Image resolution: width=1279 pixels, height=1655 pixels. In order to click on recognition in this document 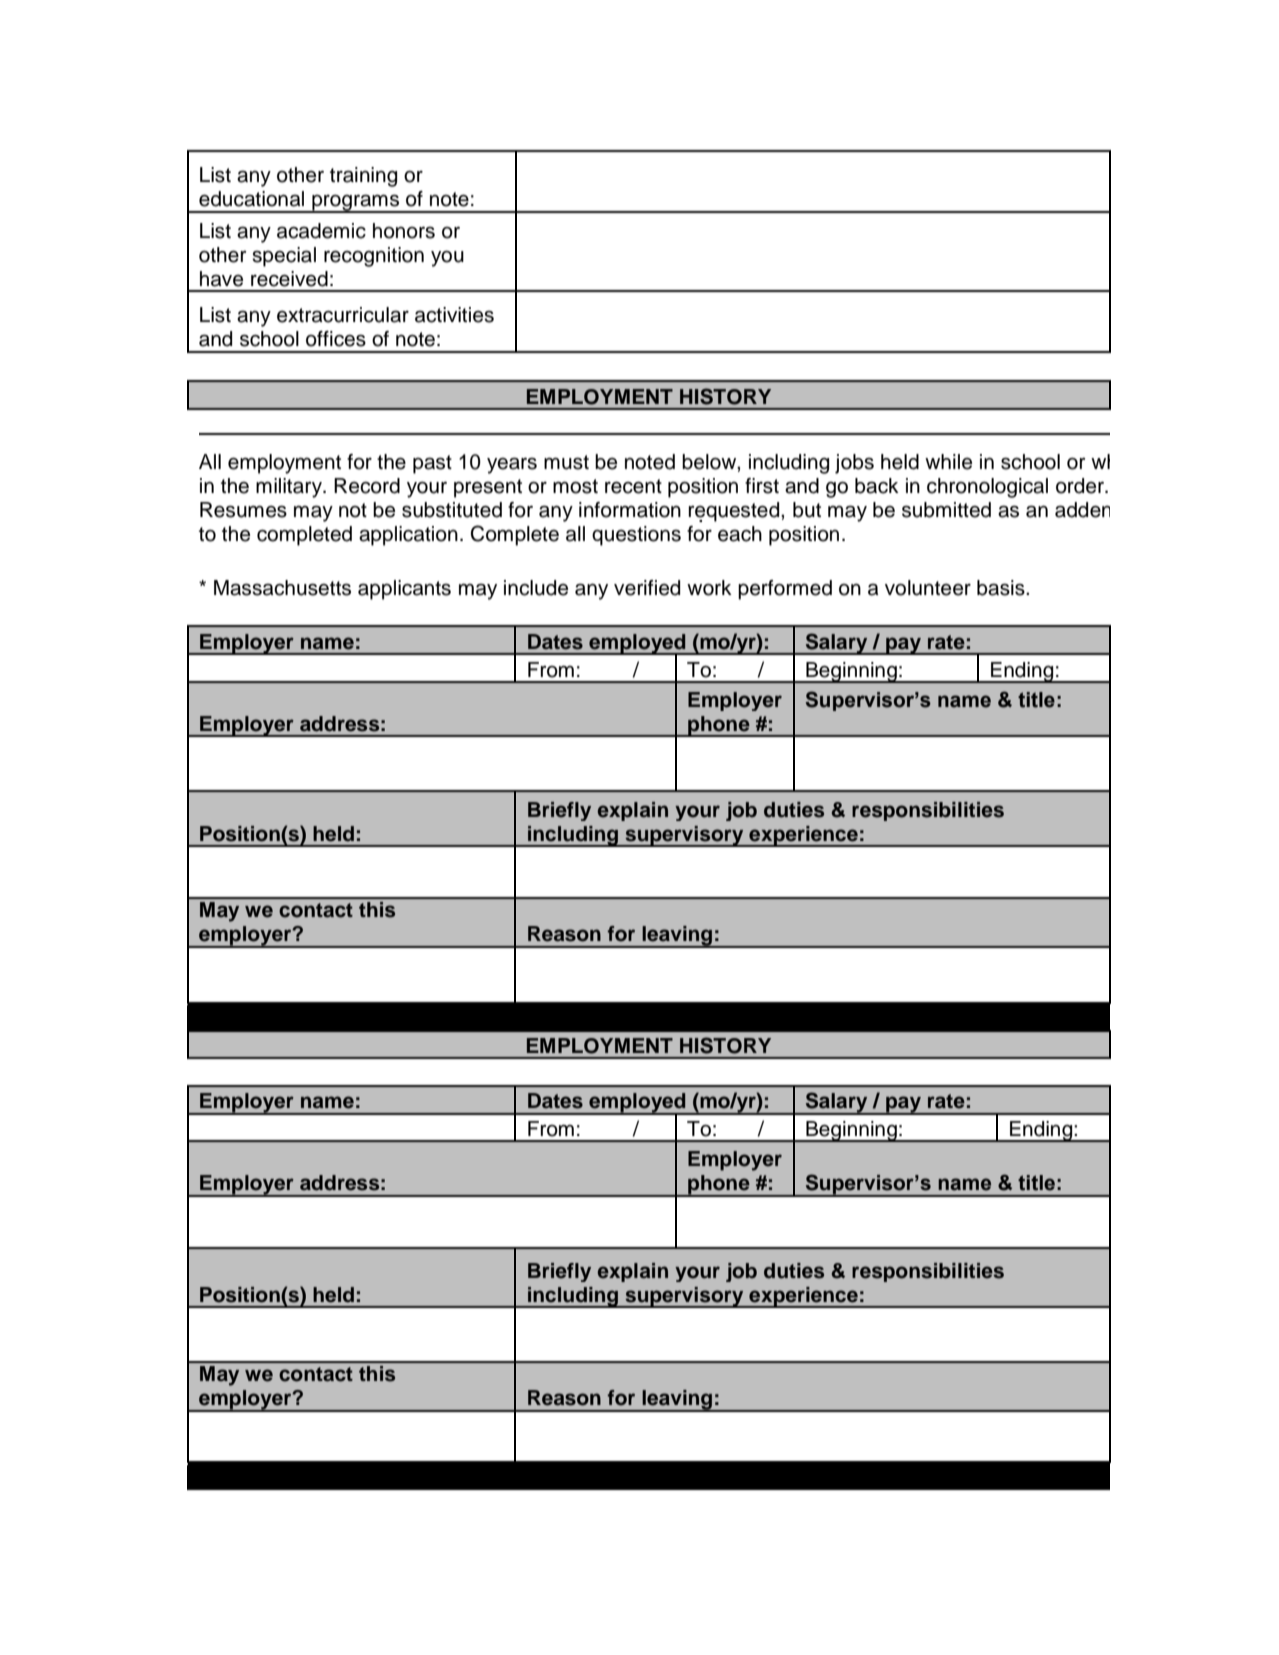, I will do `click(374, 257)`.
